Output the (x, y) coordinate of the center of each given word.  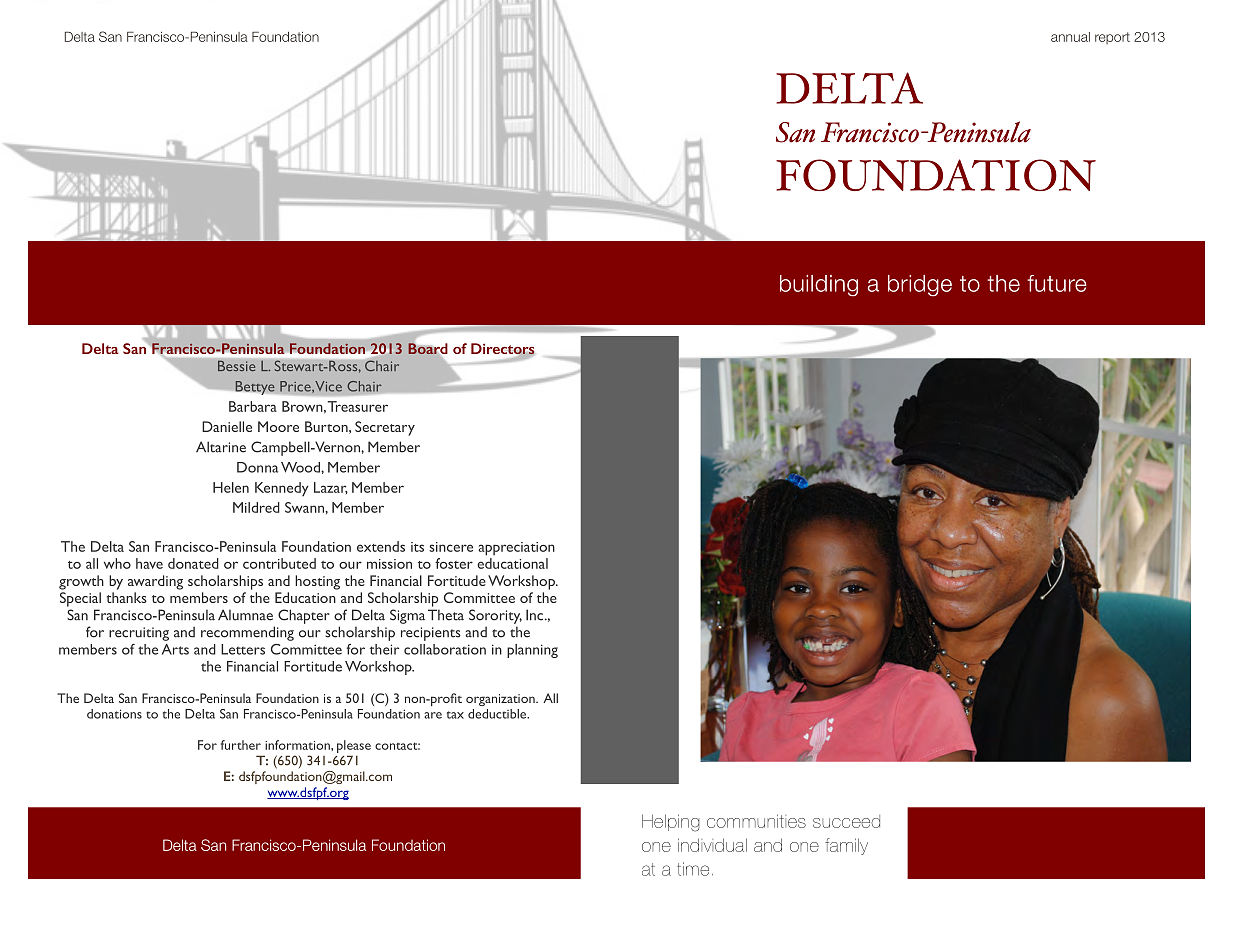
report (1112, 38)
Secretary (385, 428)
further (241, 745)
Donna (257, 467)
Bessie (237, 366)
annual (1070, 37)
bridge (920, 286)
